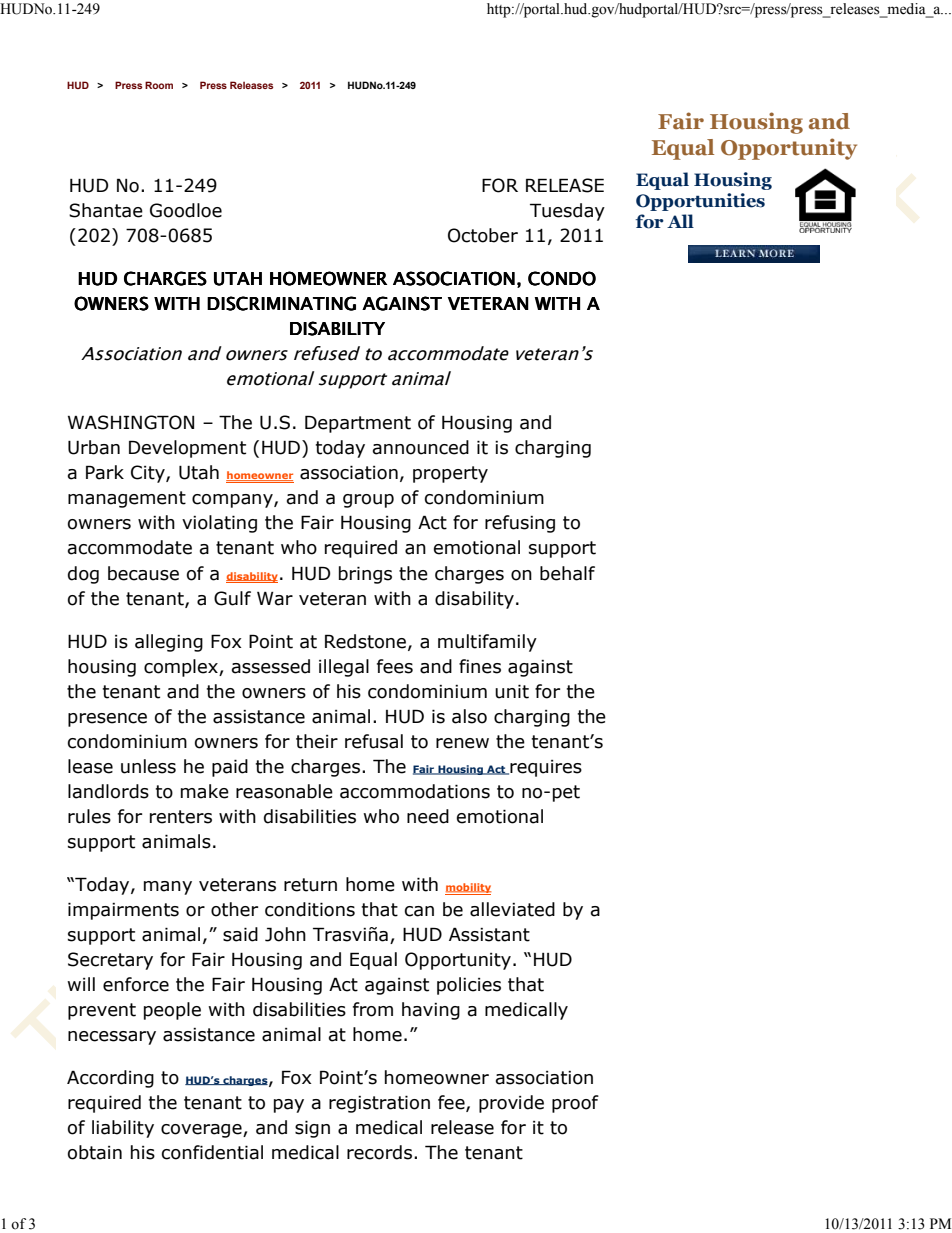 The height and width of the screenshot is (1233, 952). I want to click on management, so click(127, 499).
